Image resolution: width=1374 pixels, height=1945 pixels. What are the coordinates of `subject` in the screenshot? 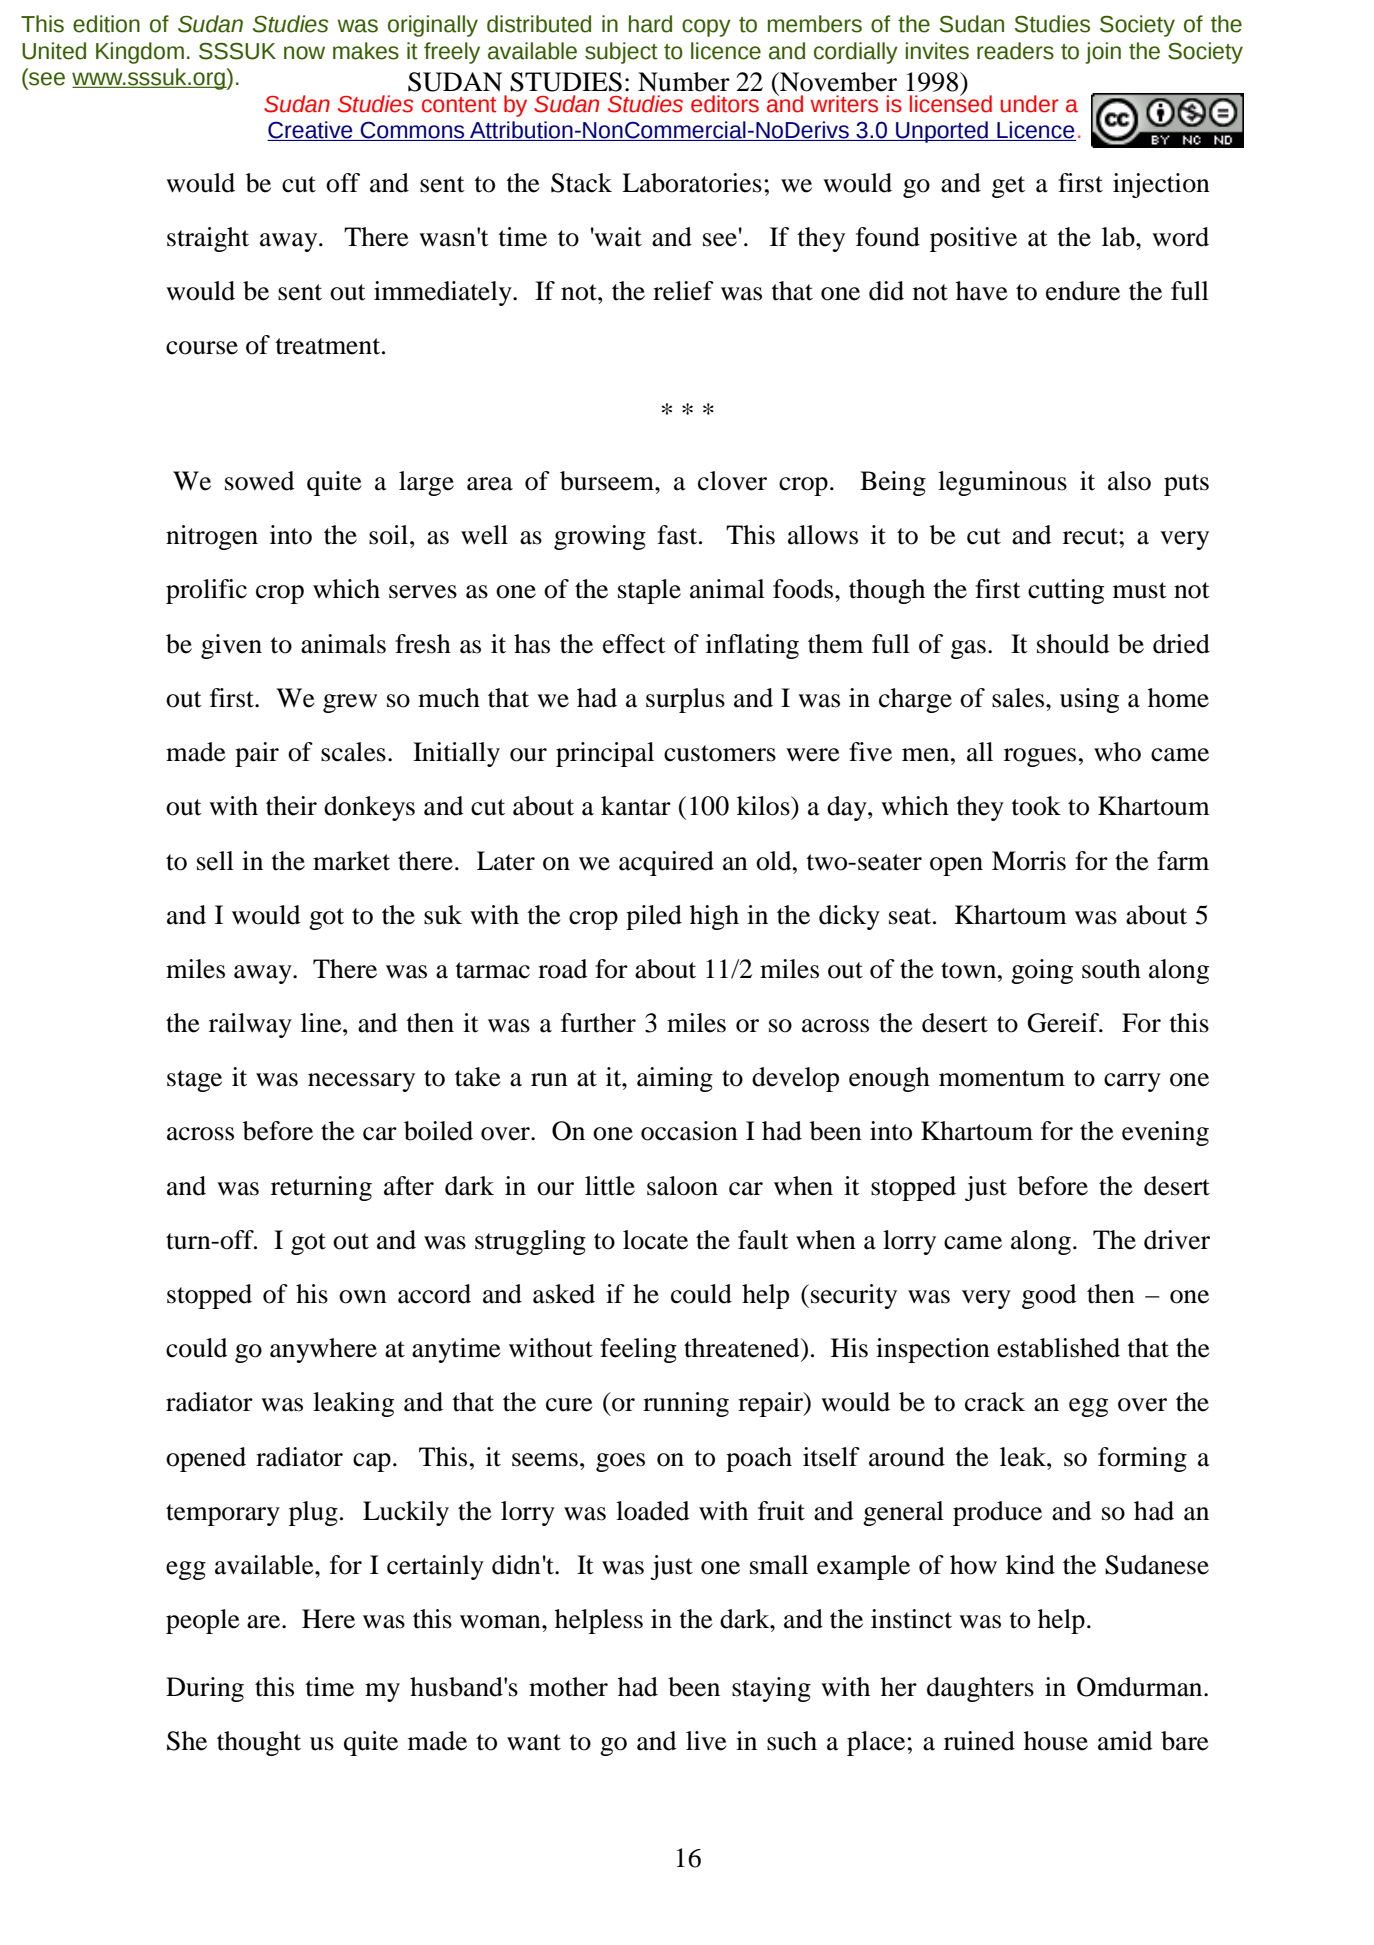 It's located at (621, 53).
